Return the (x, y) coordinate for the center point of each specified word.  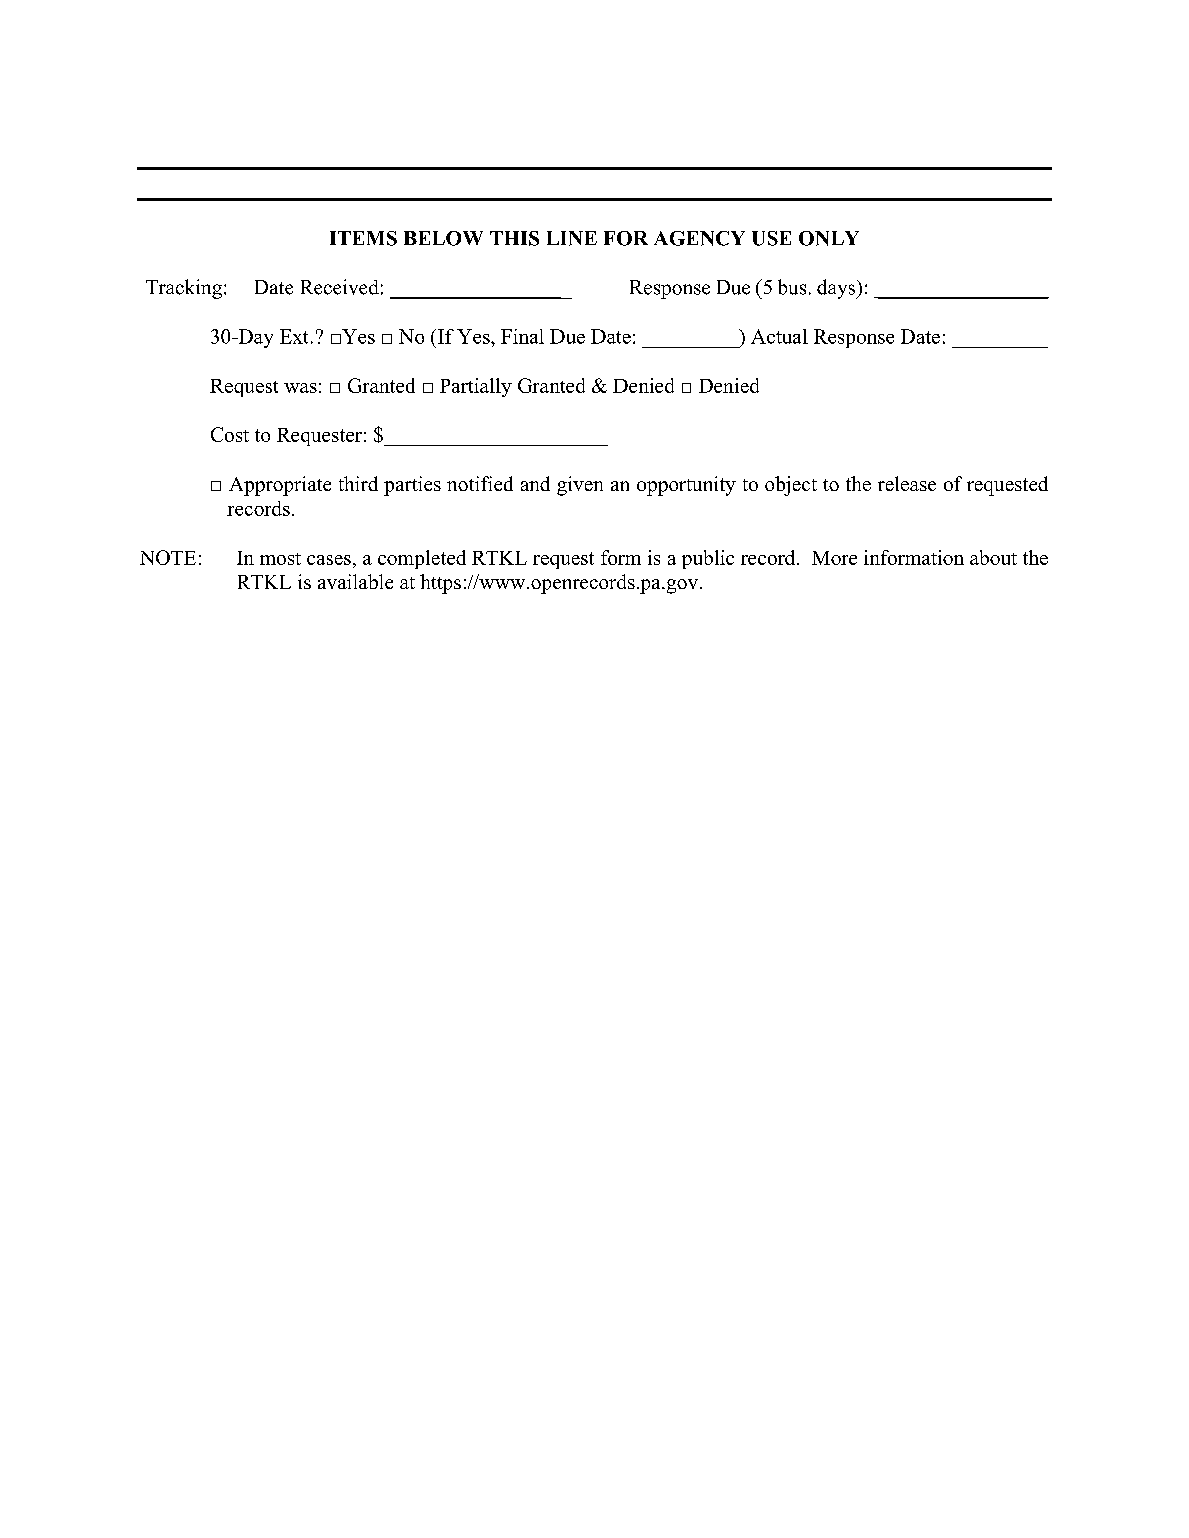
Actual (779, 336)
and (535, 483)
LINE (572, 238)
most (280, 559)
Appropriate (280, 486)
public (708, 559)
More (834, 558)
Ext (294, 336)
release (907, 483)
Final (522, 336)
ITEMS (363, 238)
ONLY (829, 238)
